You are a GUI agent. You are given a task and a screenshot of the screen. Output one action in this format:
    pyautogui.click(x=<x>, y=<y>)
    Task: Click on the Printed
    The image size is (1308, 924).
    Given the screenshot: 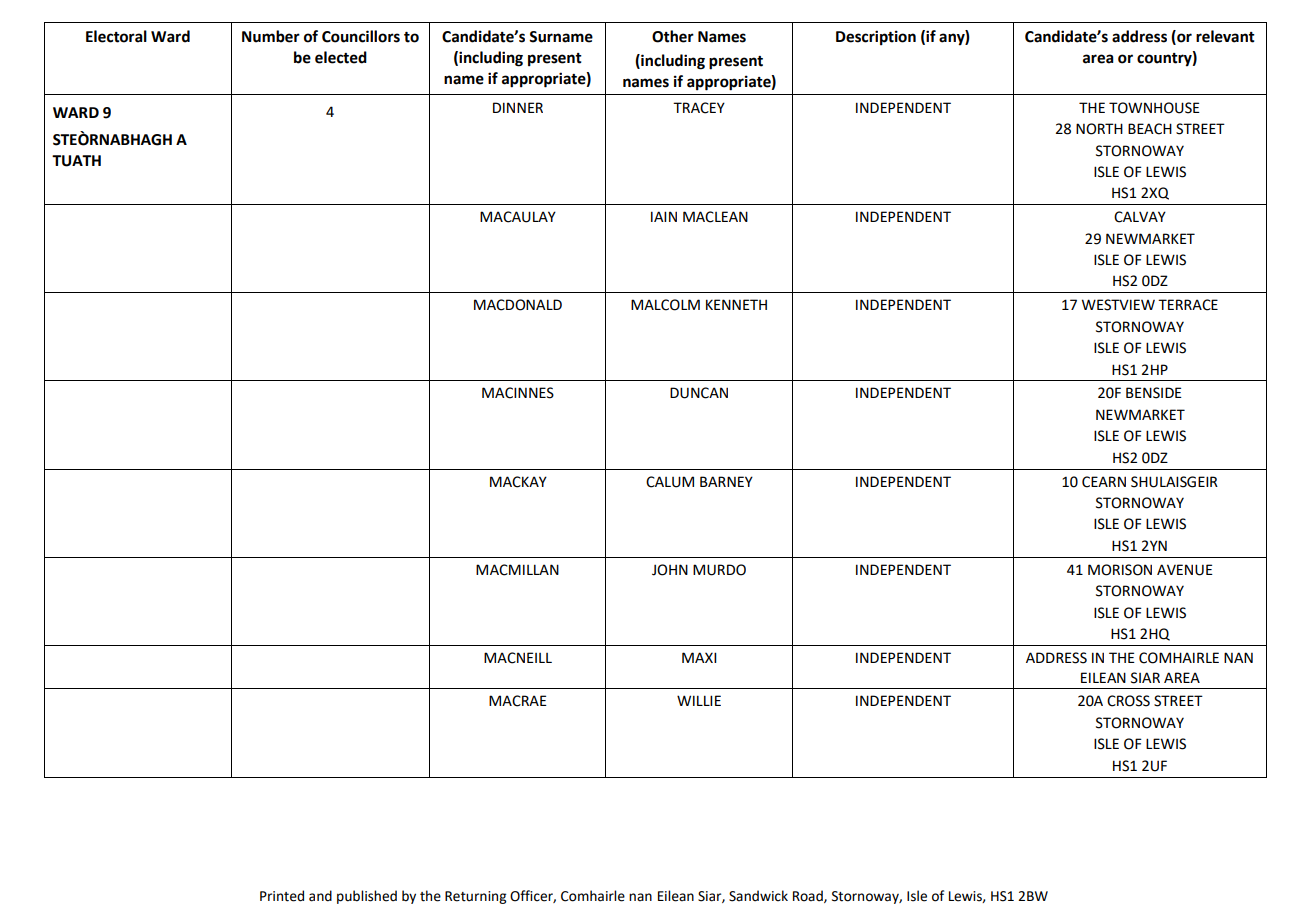 What is the action you would take?
    pyautogui.click(x=282, y=896)
